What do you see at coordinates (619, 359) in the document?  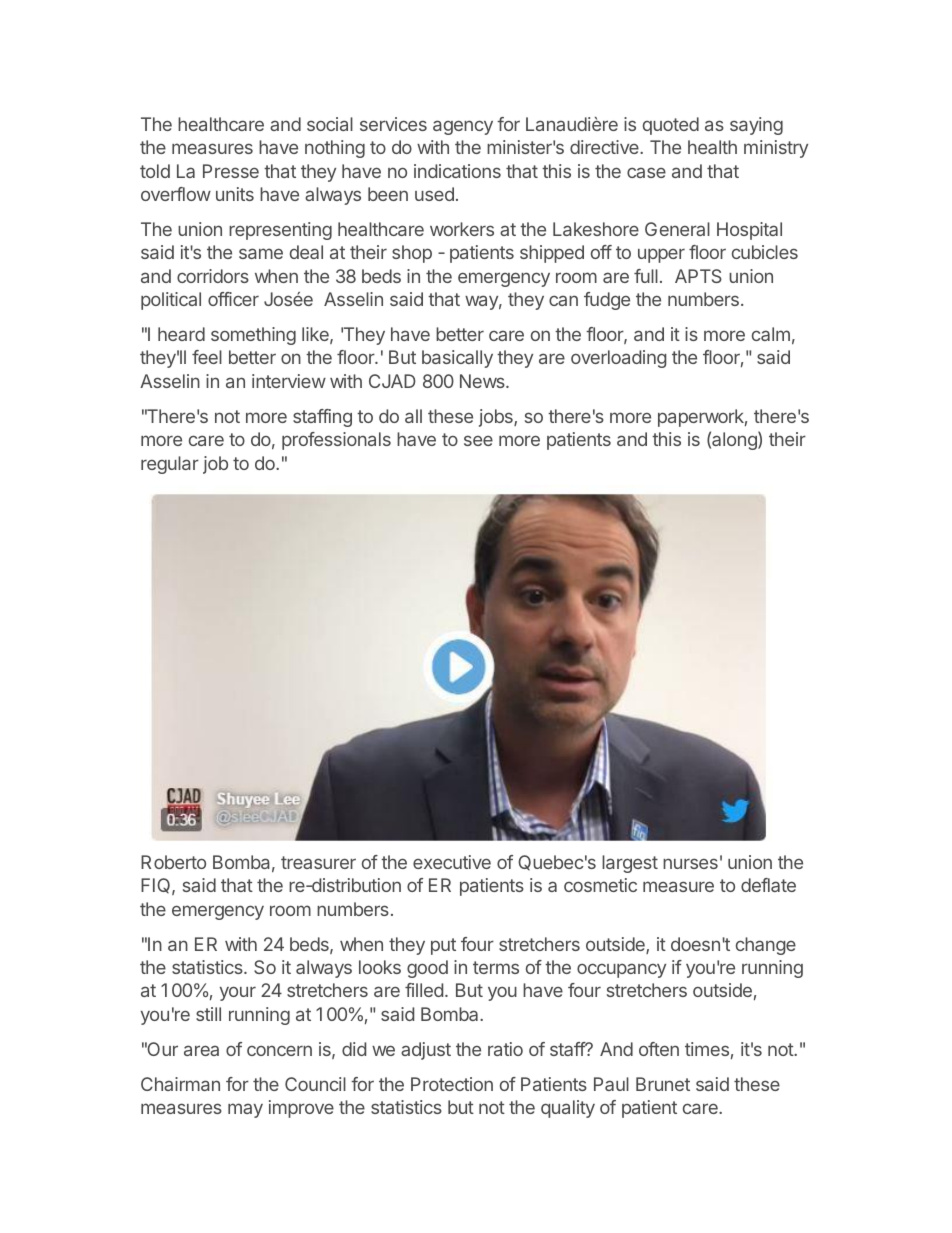 I see `overloading` at bounding box center [619, 359].
